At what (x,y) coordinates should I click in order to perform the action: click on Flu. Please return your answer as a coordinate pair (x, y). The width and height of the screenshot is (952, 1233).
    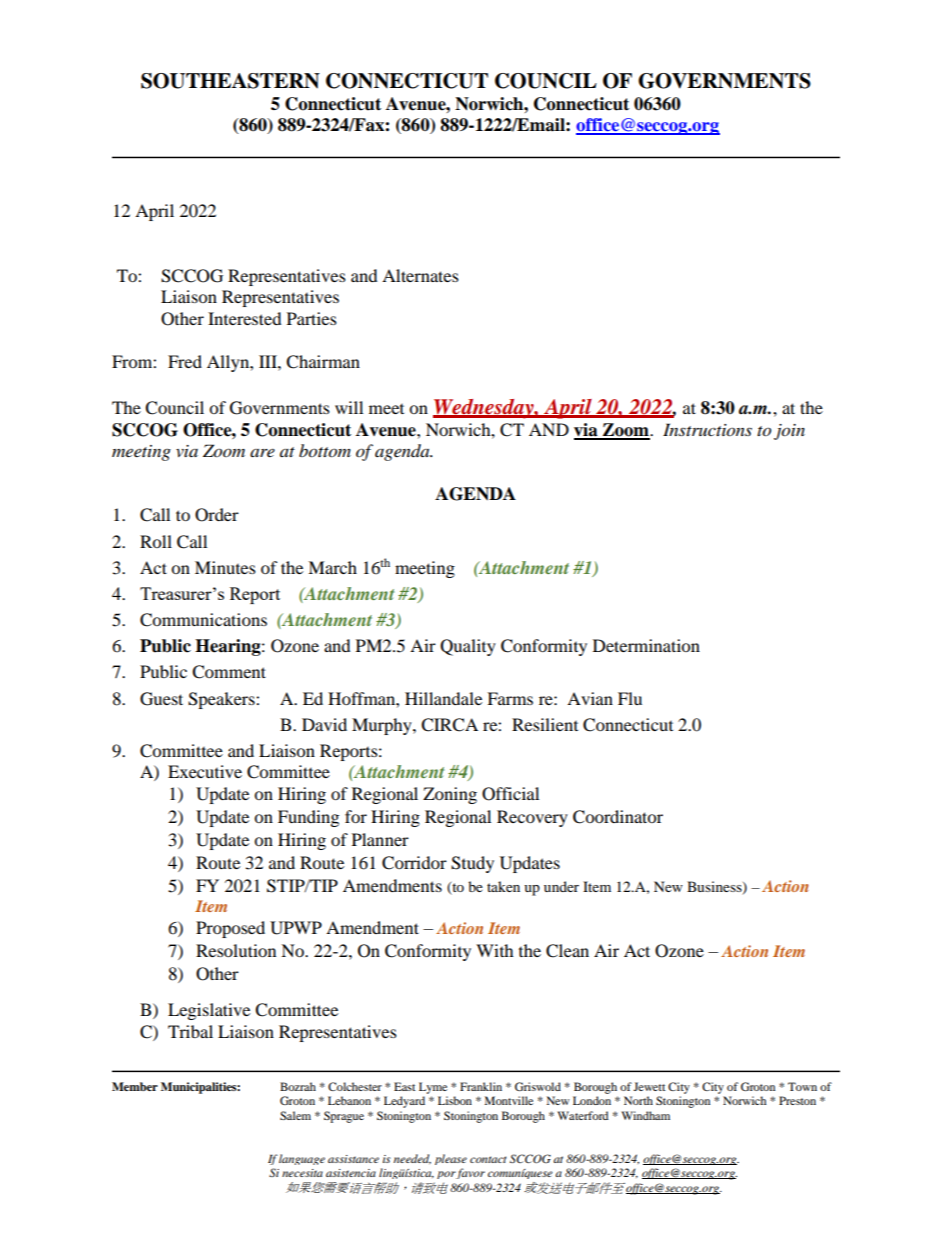
    Looking at the image, I should click on (630, 698).
